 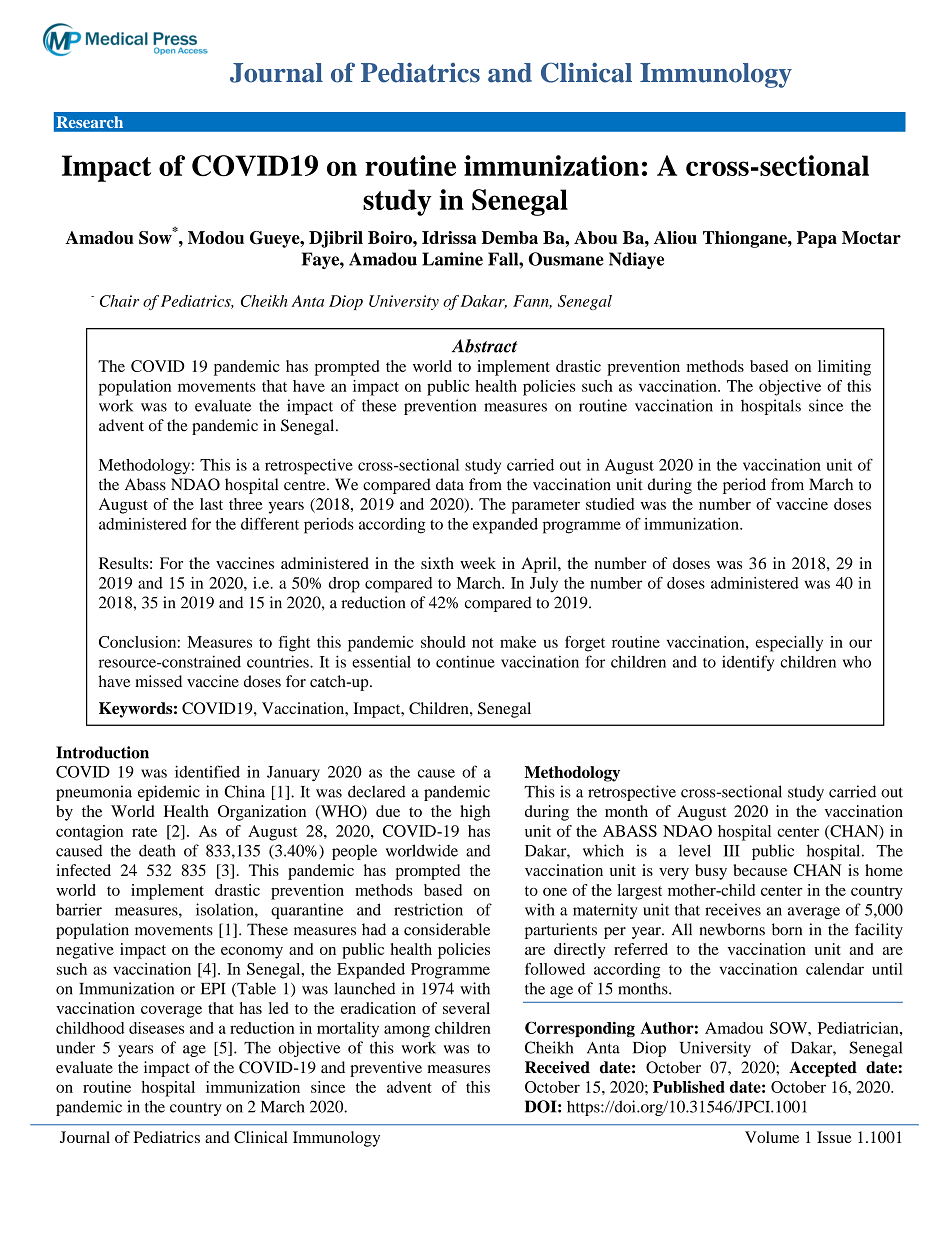 What do you see at coordinates (475, 813) in the screenshot?
I see `high` at bounding box center [475, 813].
